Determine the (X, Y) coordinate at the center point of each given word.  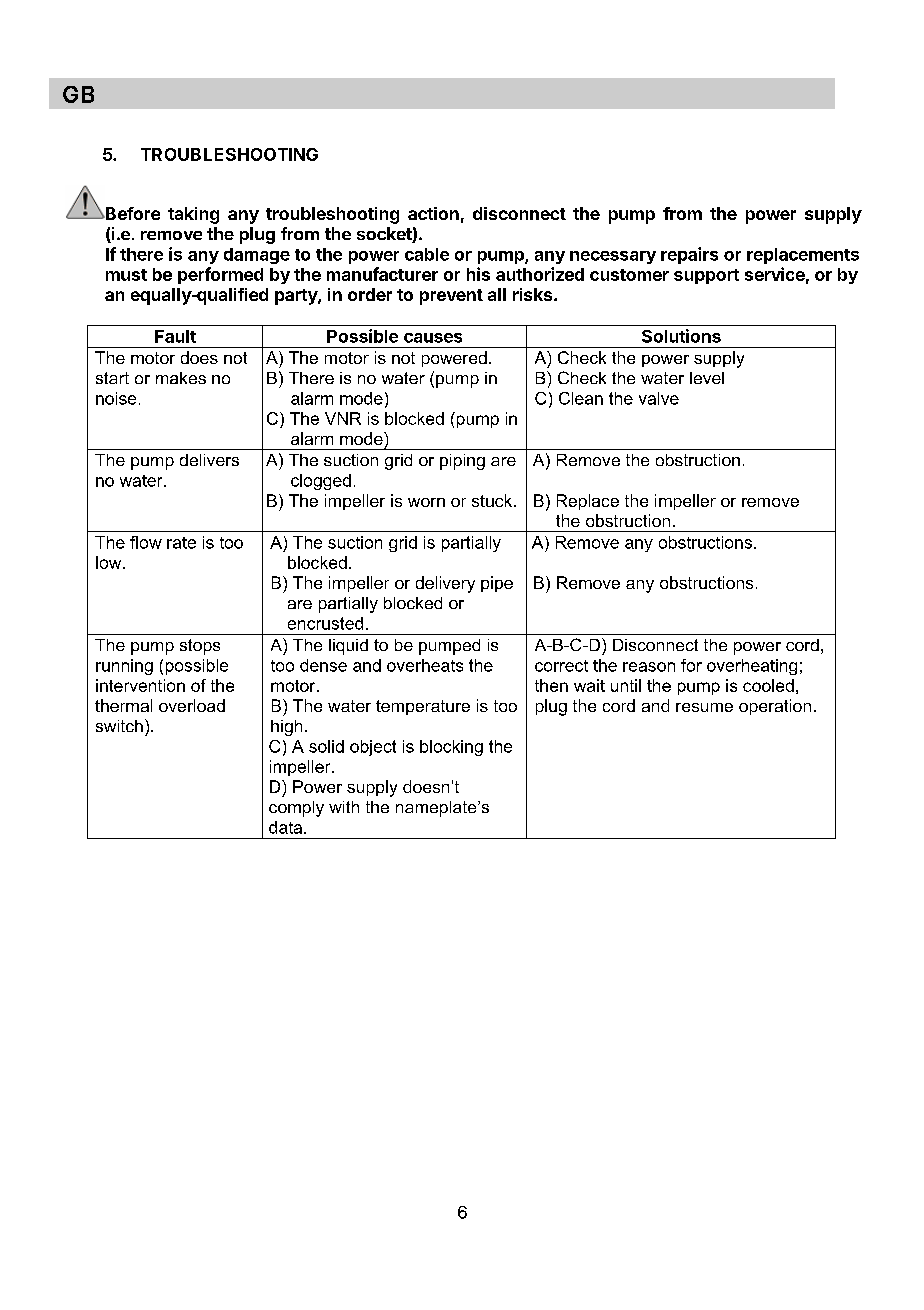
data (287, 827)
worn (426, 502)
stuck (493, 500)
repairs (689, 255)
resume (704, 707)
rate (181, 543)
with (344, 807)
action (433, 213)
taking (193, 215)
